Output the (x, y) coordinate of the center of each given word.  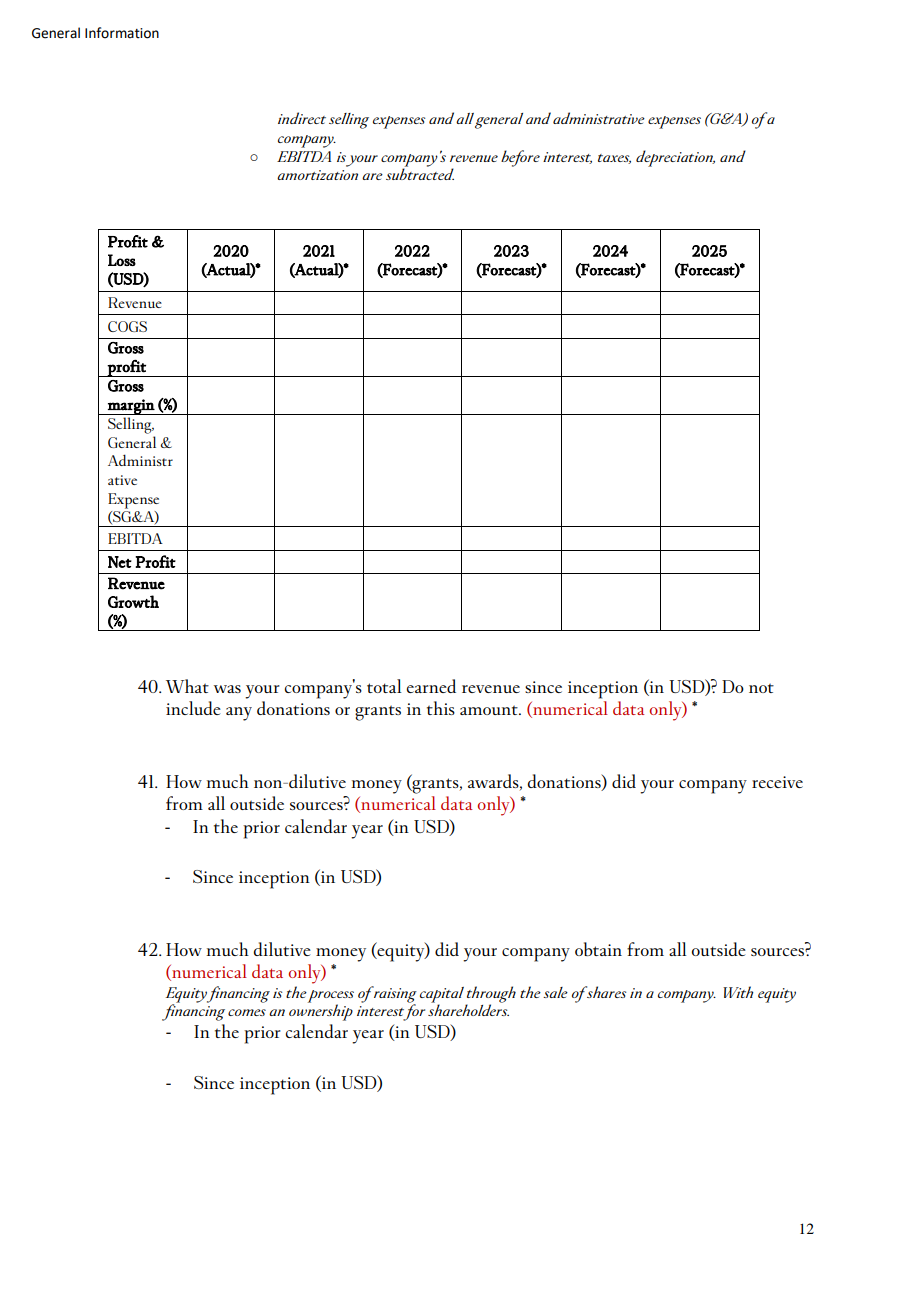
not (761, 688)
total (384, 686)
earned (431, 686)
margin (131, 407)
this (441, 708)
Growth (133, 601)
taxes (614, 159)
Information (122, 33)
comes (247, 1012)
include (193, 708)
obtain (598, 949)
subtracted (420, 174)
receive (777, 782)
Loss (122, 260)
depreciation (675, 158)
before (520, 158)
